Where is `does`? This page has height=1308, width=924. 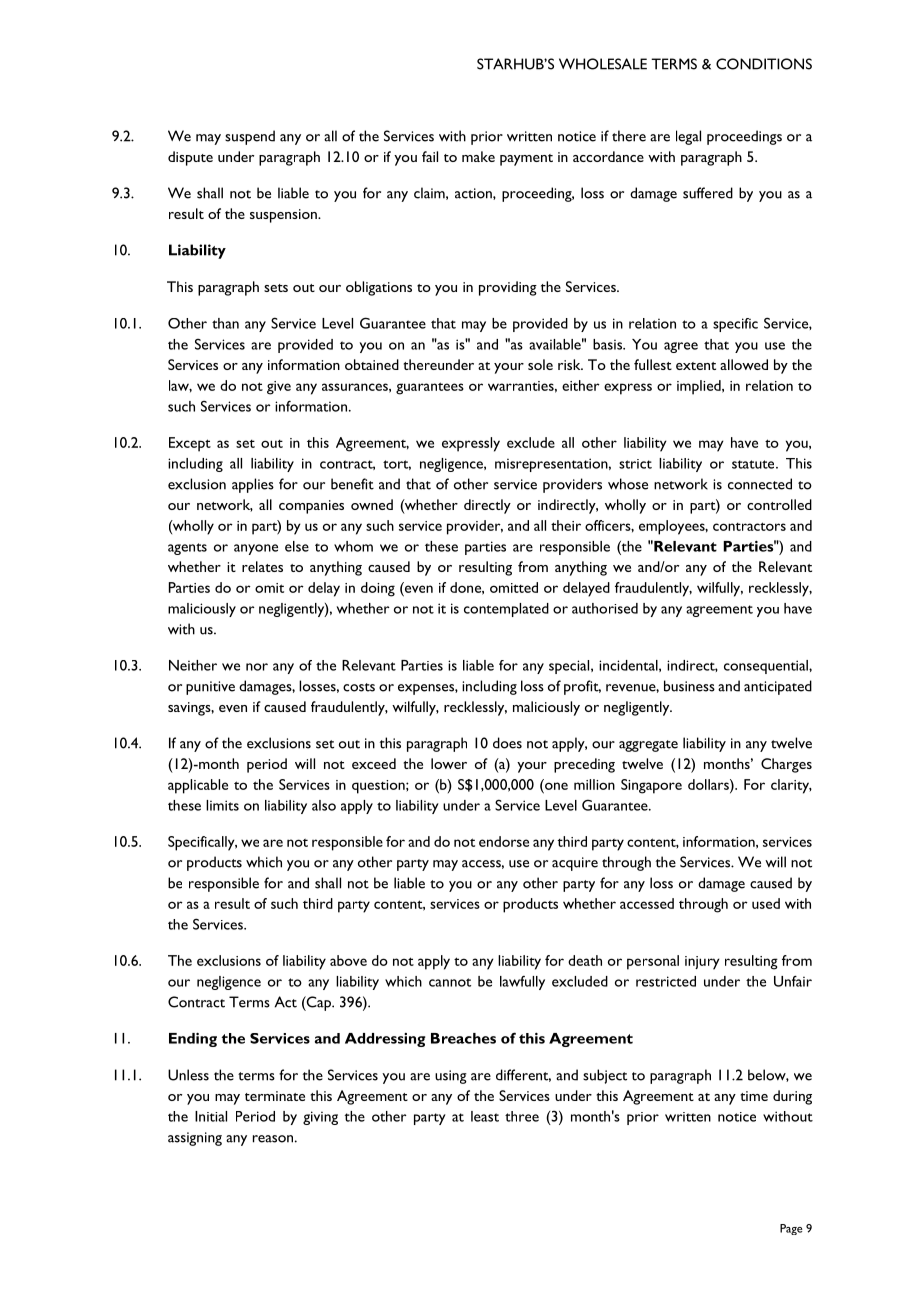 does is located at coordinates (507, 743).
